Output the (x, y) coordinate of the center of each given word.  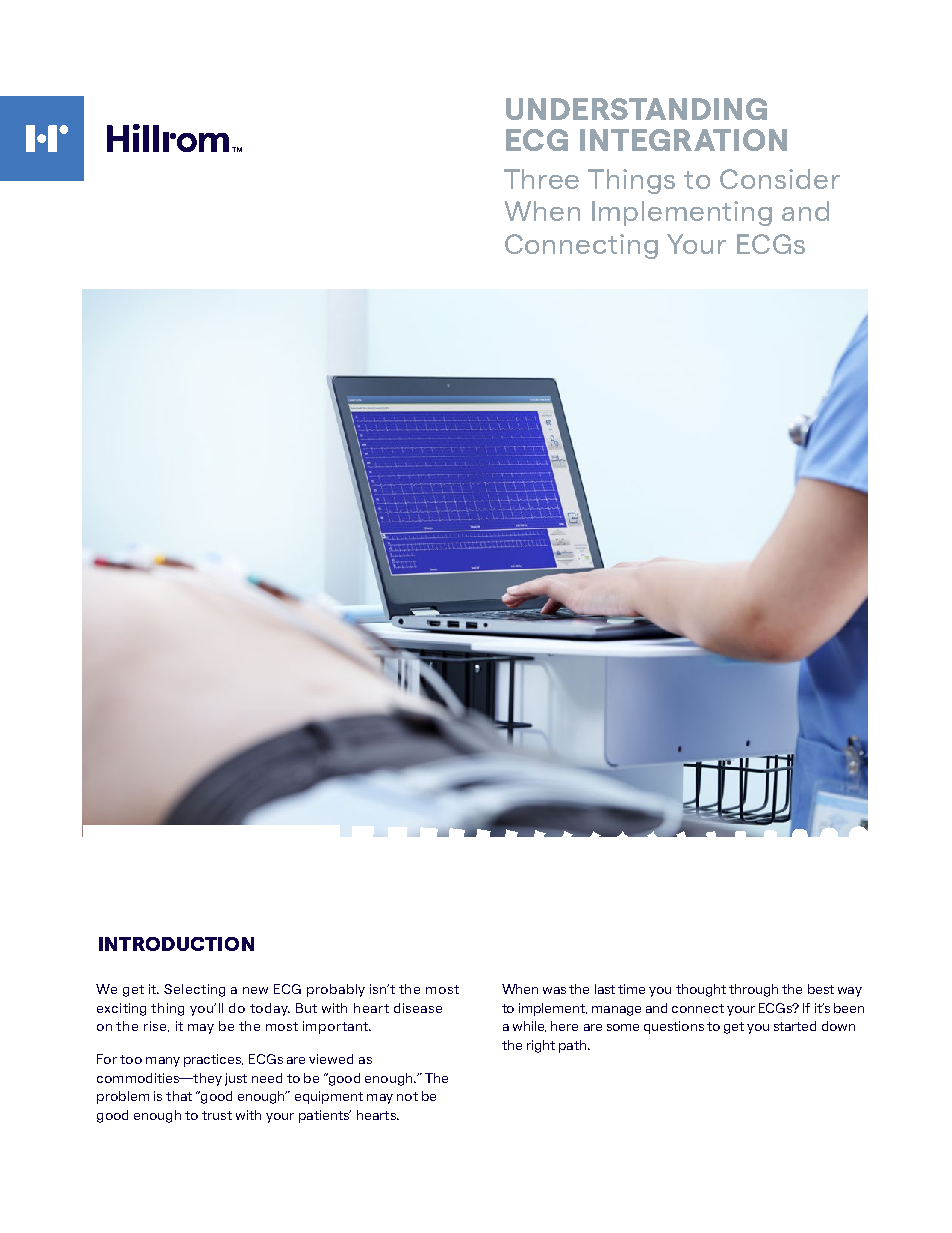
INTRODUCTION (176, 944)
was (554, 990)
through (753, 990)
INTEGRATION (683, 140)
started (795, 1026)
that (179, 1096)
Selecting (194, 990)
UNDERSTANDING (636, 109)
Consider (780, 179)
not (407, 1096)
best (821, 989)
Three (541, 179)
